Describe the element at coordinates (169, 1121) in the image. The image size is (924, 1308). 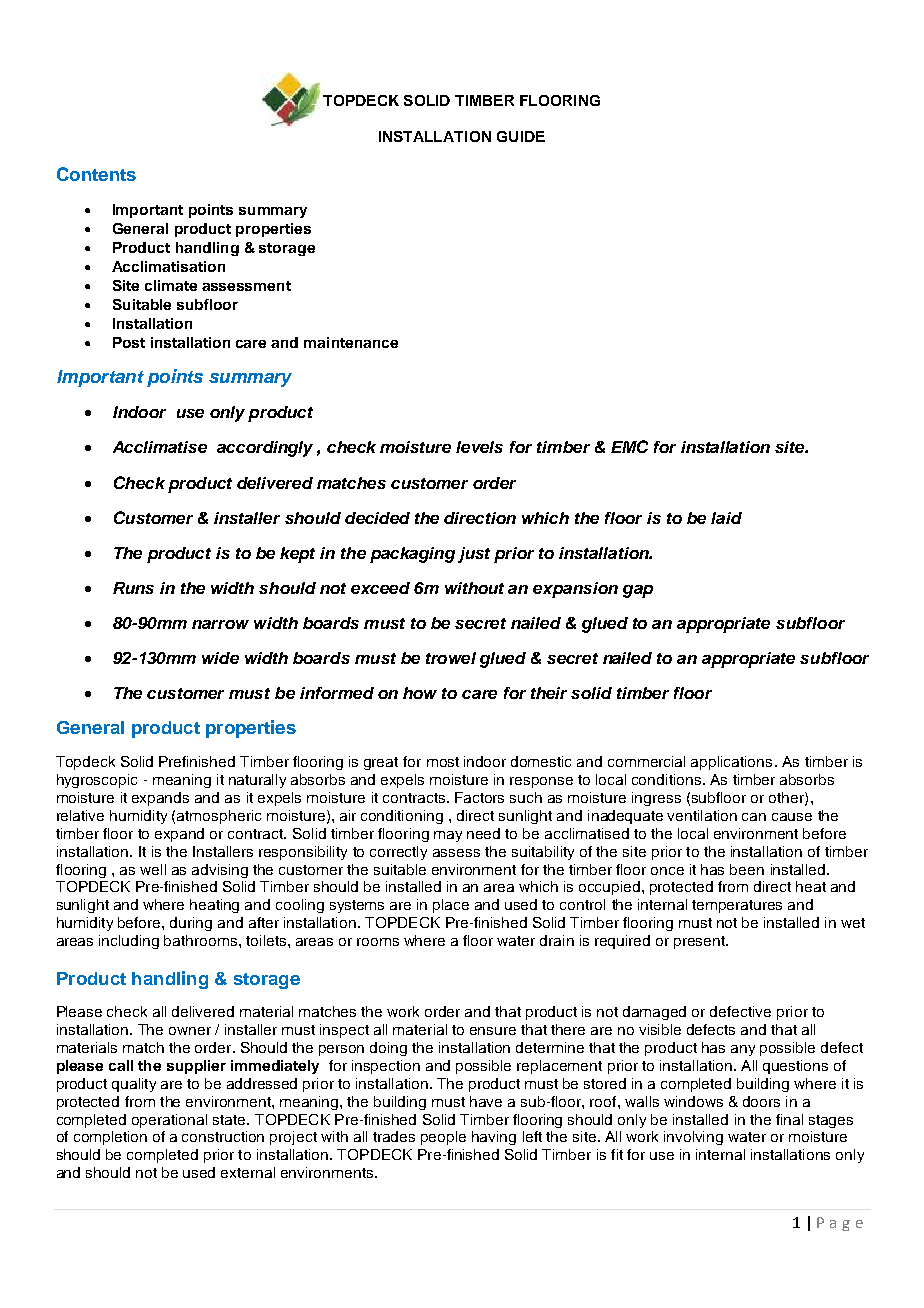
I see `operational` at that location.
